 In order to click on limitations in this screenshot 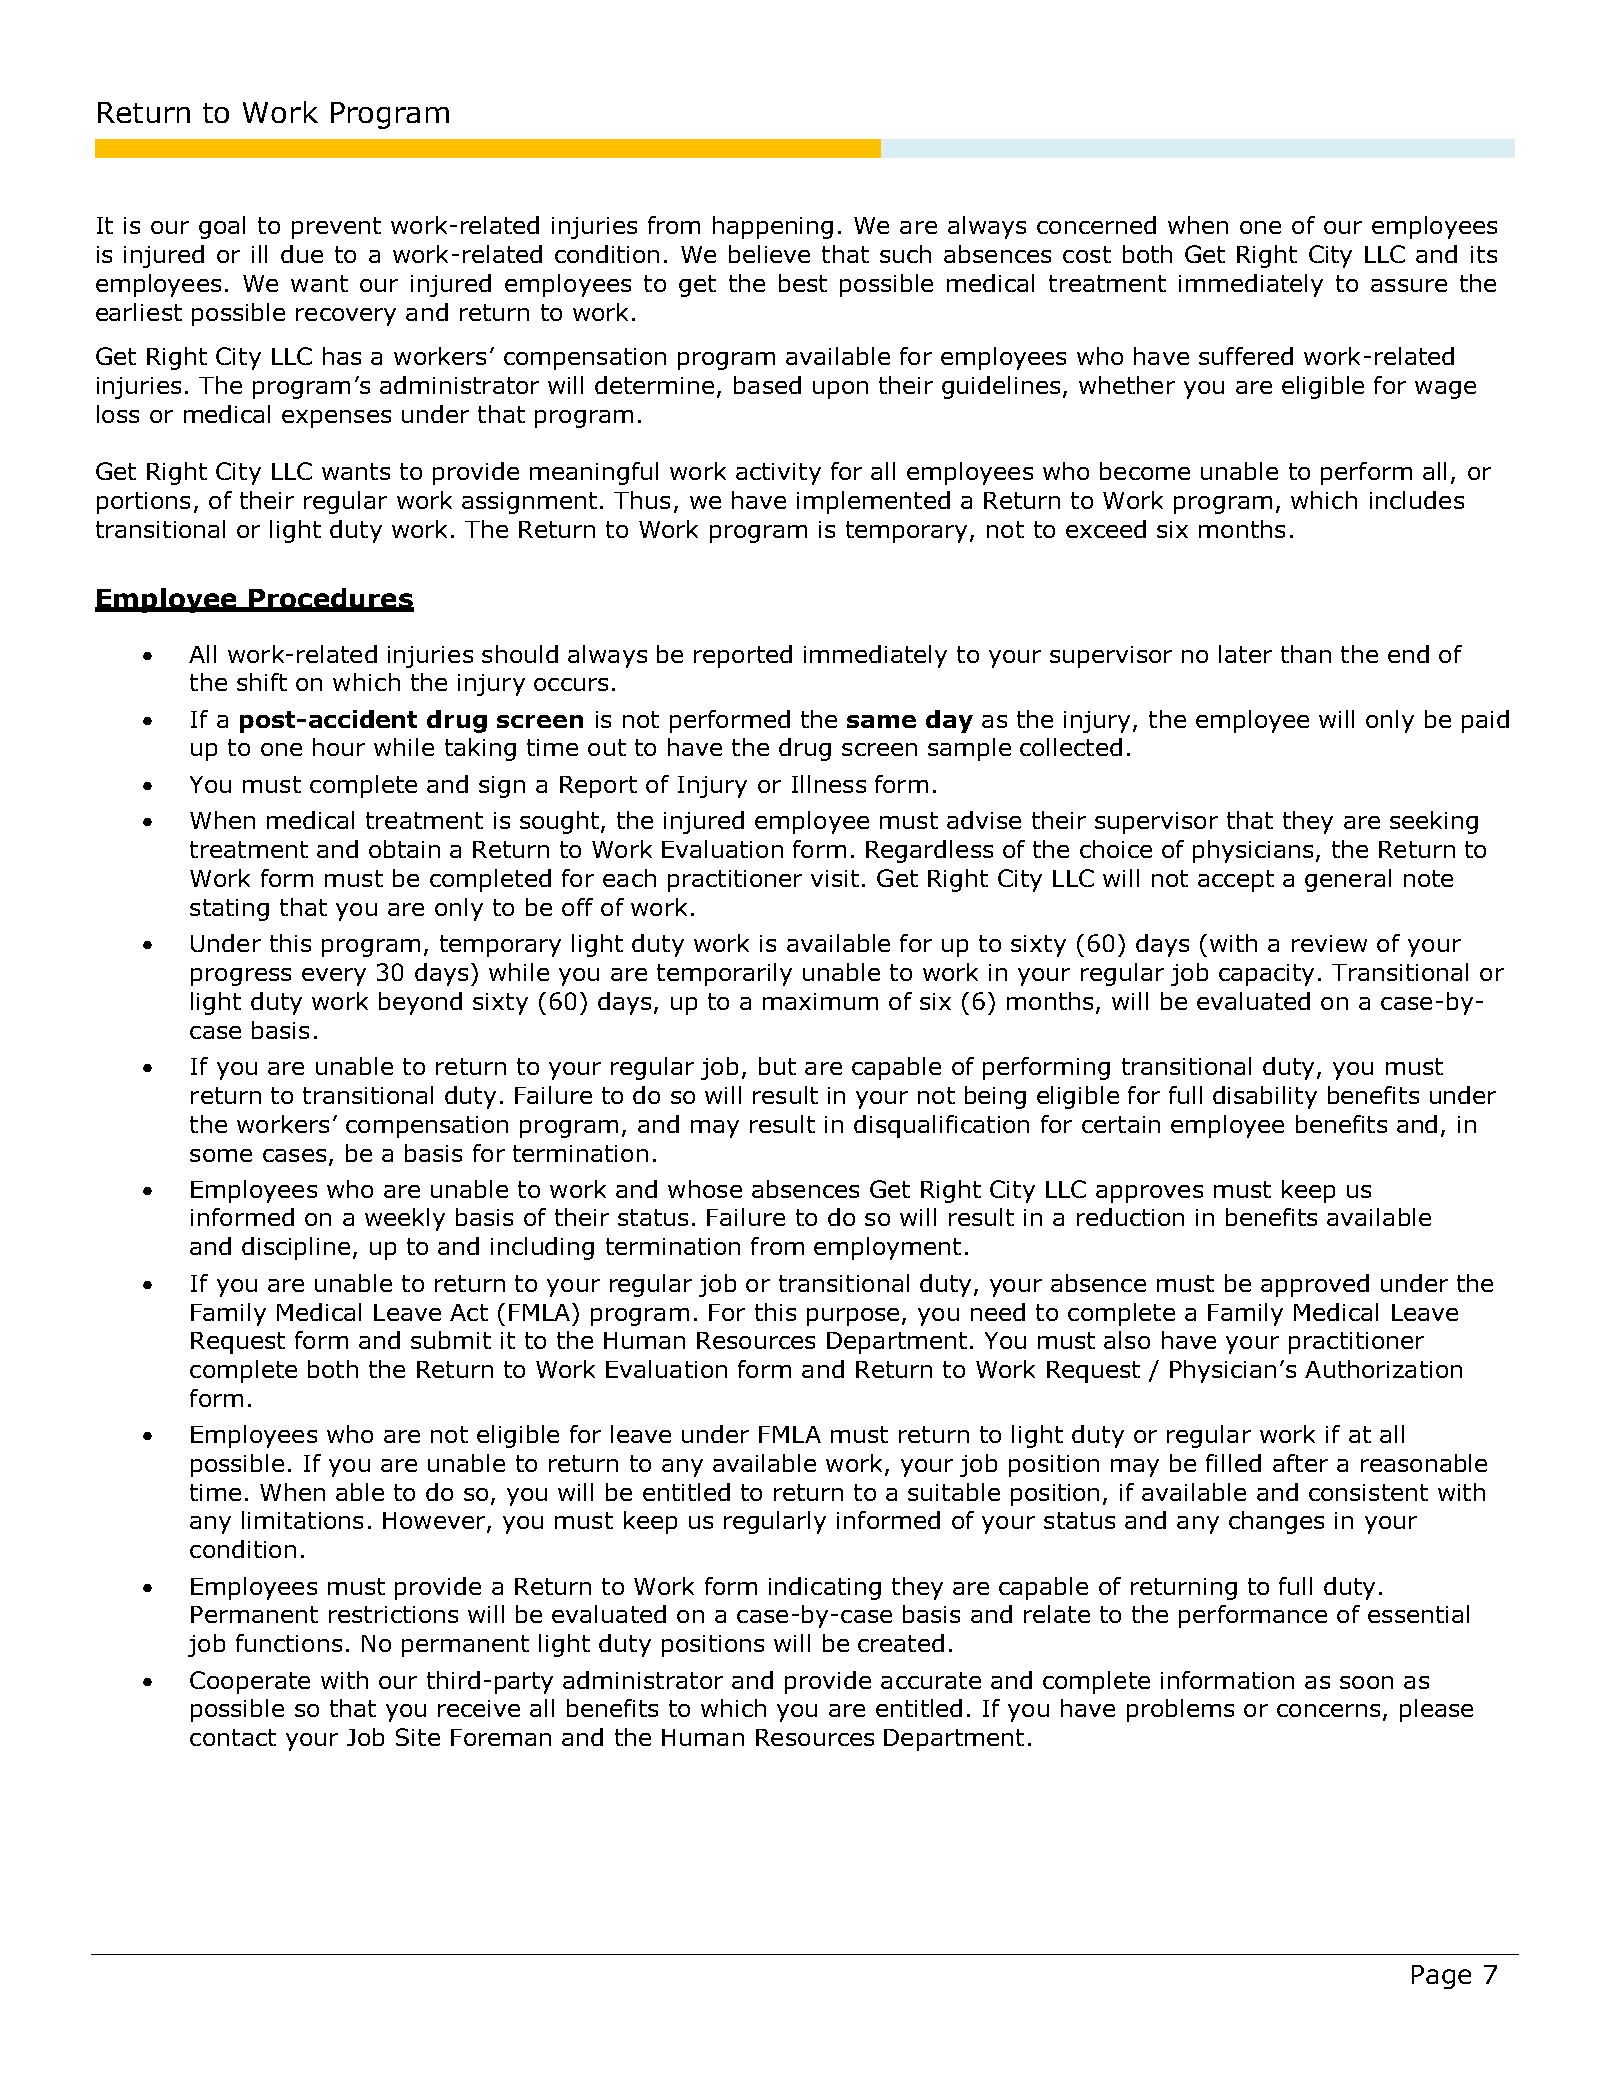, I will do `click(302, 1520)`.
